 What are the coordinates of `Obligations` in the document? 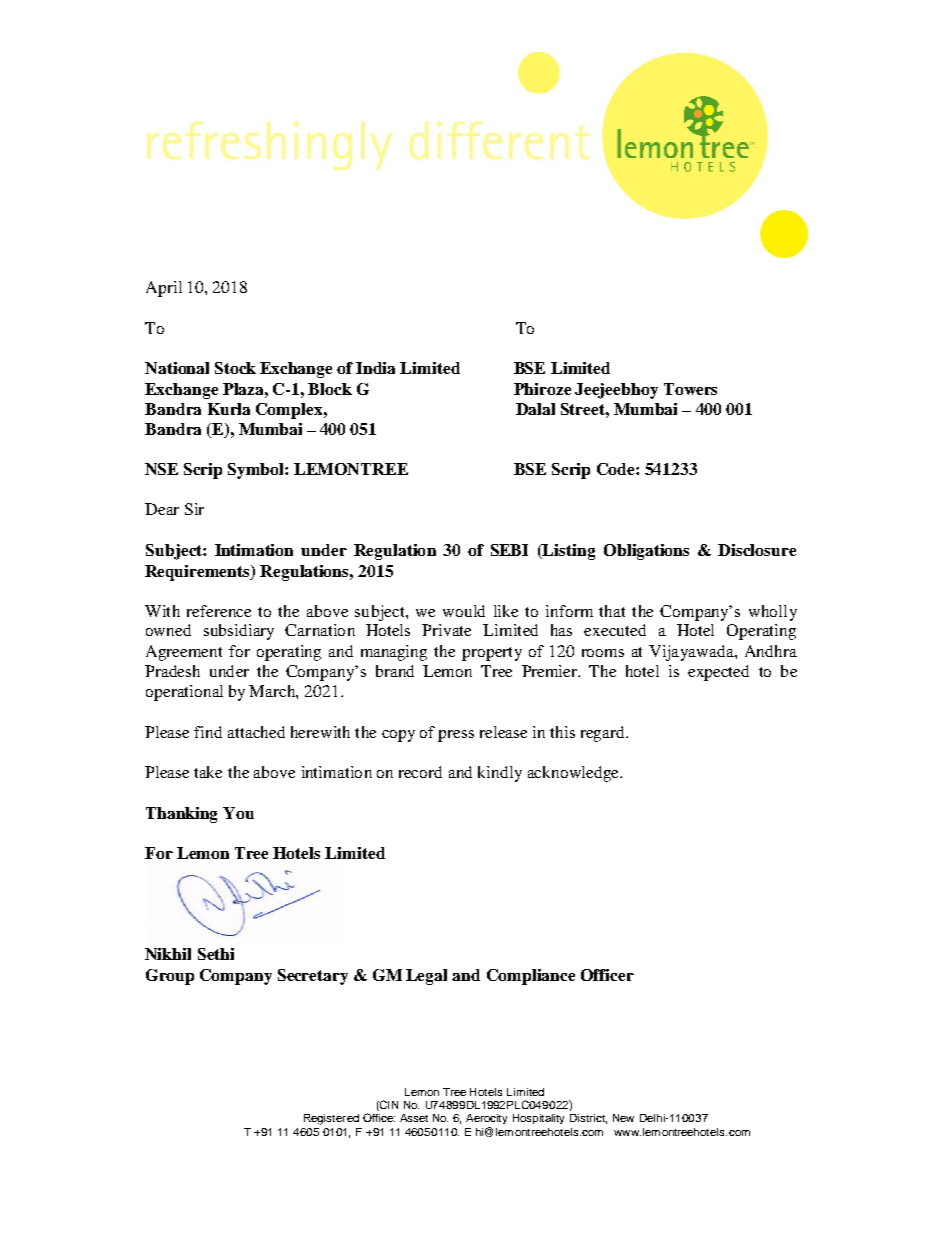 It's located at (646, 552).
